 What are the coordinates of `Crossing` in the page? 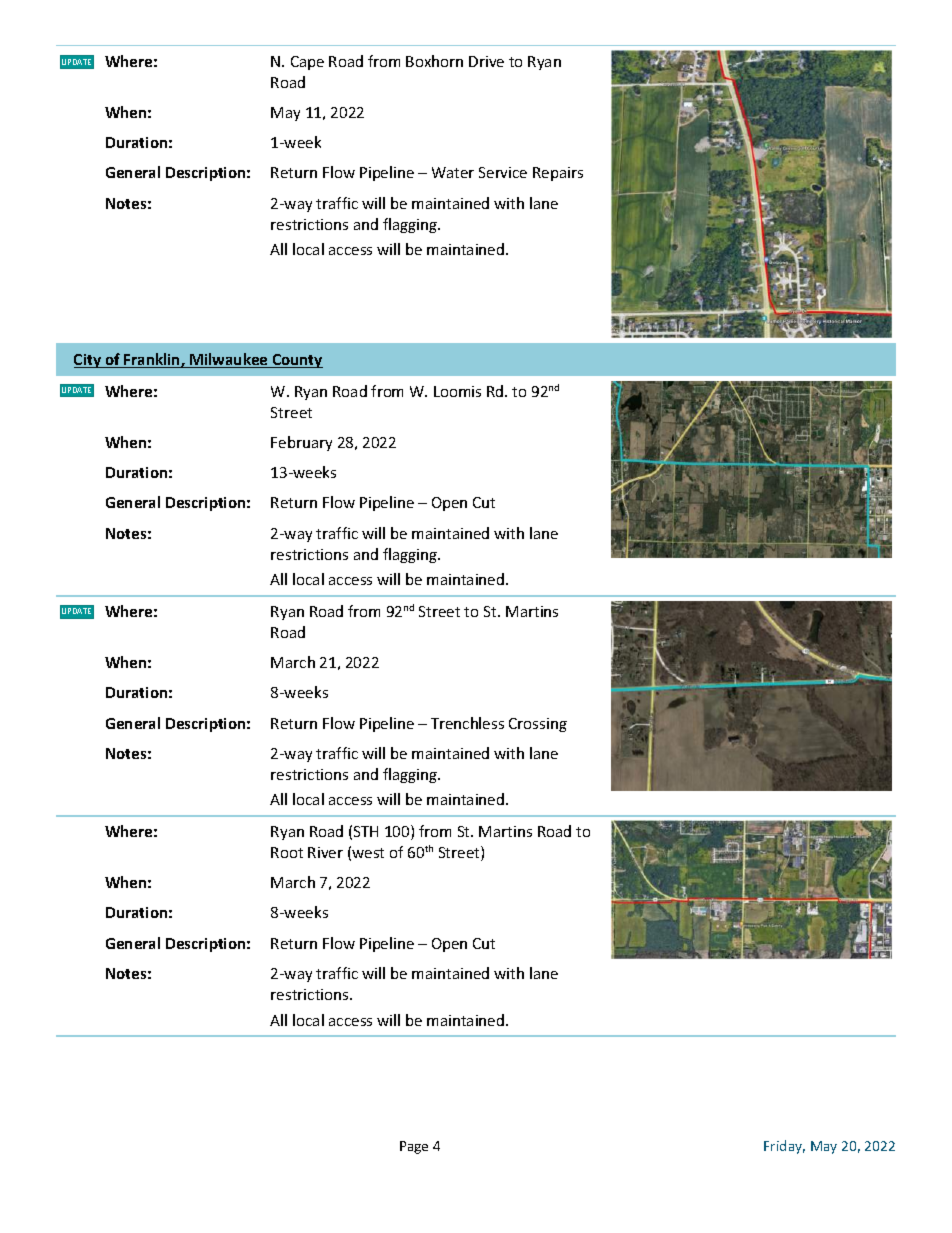 It's located at (538, 725).
